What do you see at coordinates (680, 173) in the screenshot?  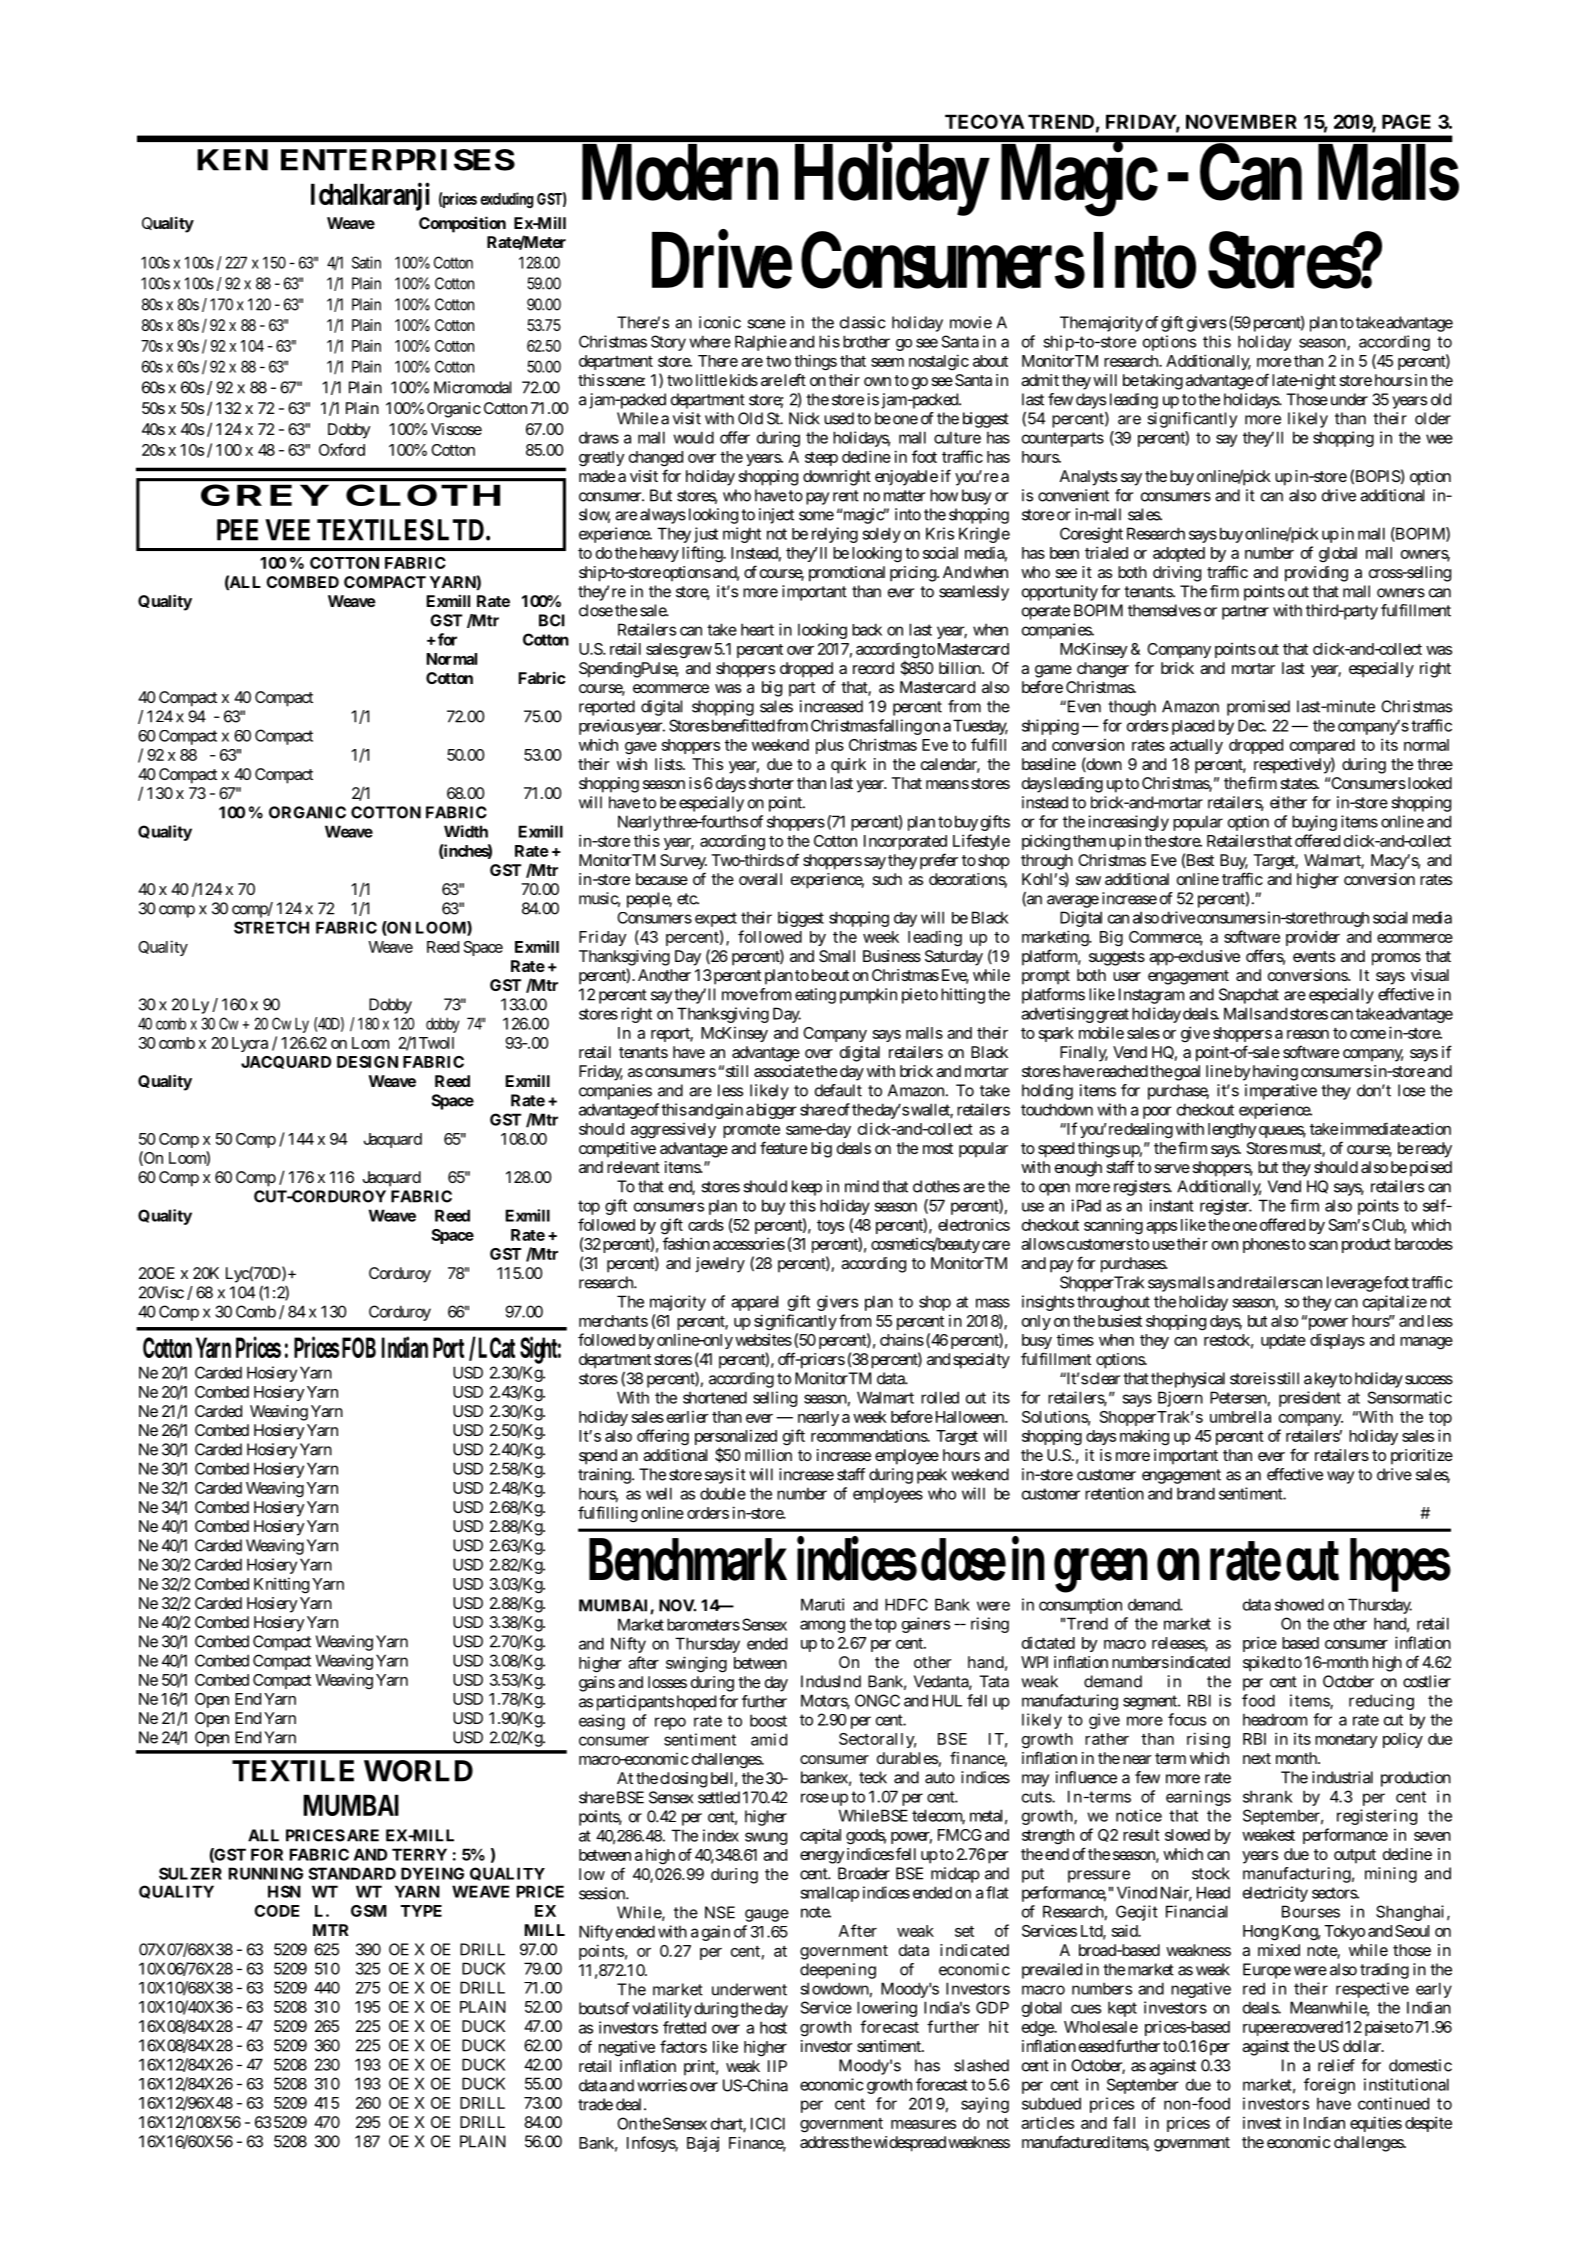 I see `Modern` at bounding box center [680, 173].
